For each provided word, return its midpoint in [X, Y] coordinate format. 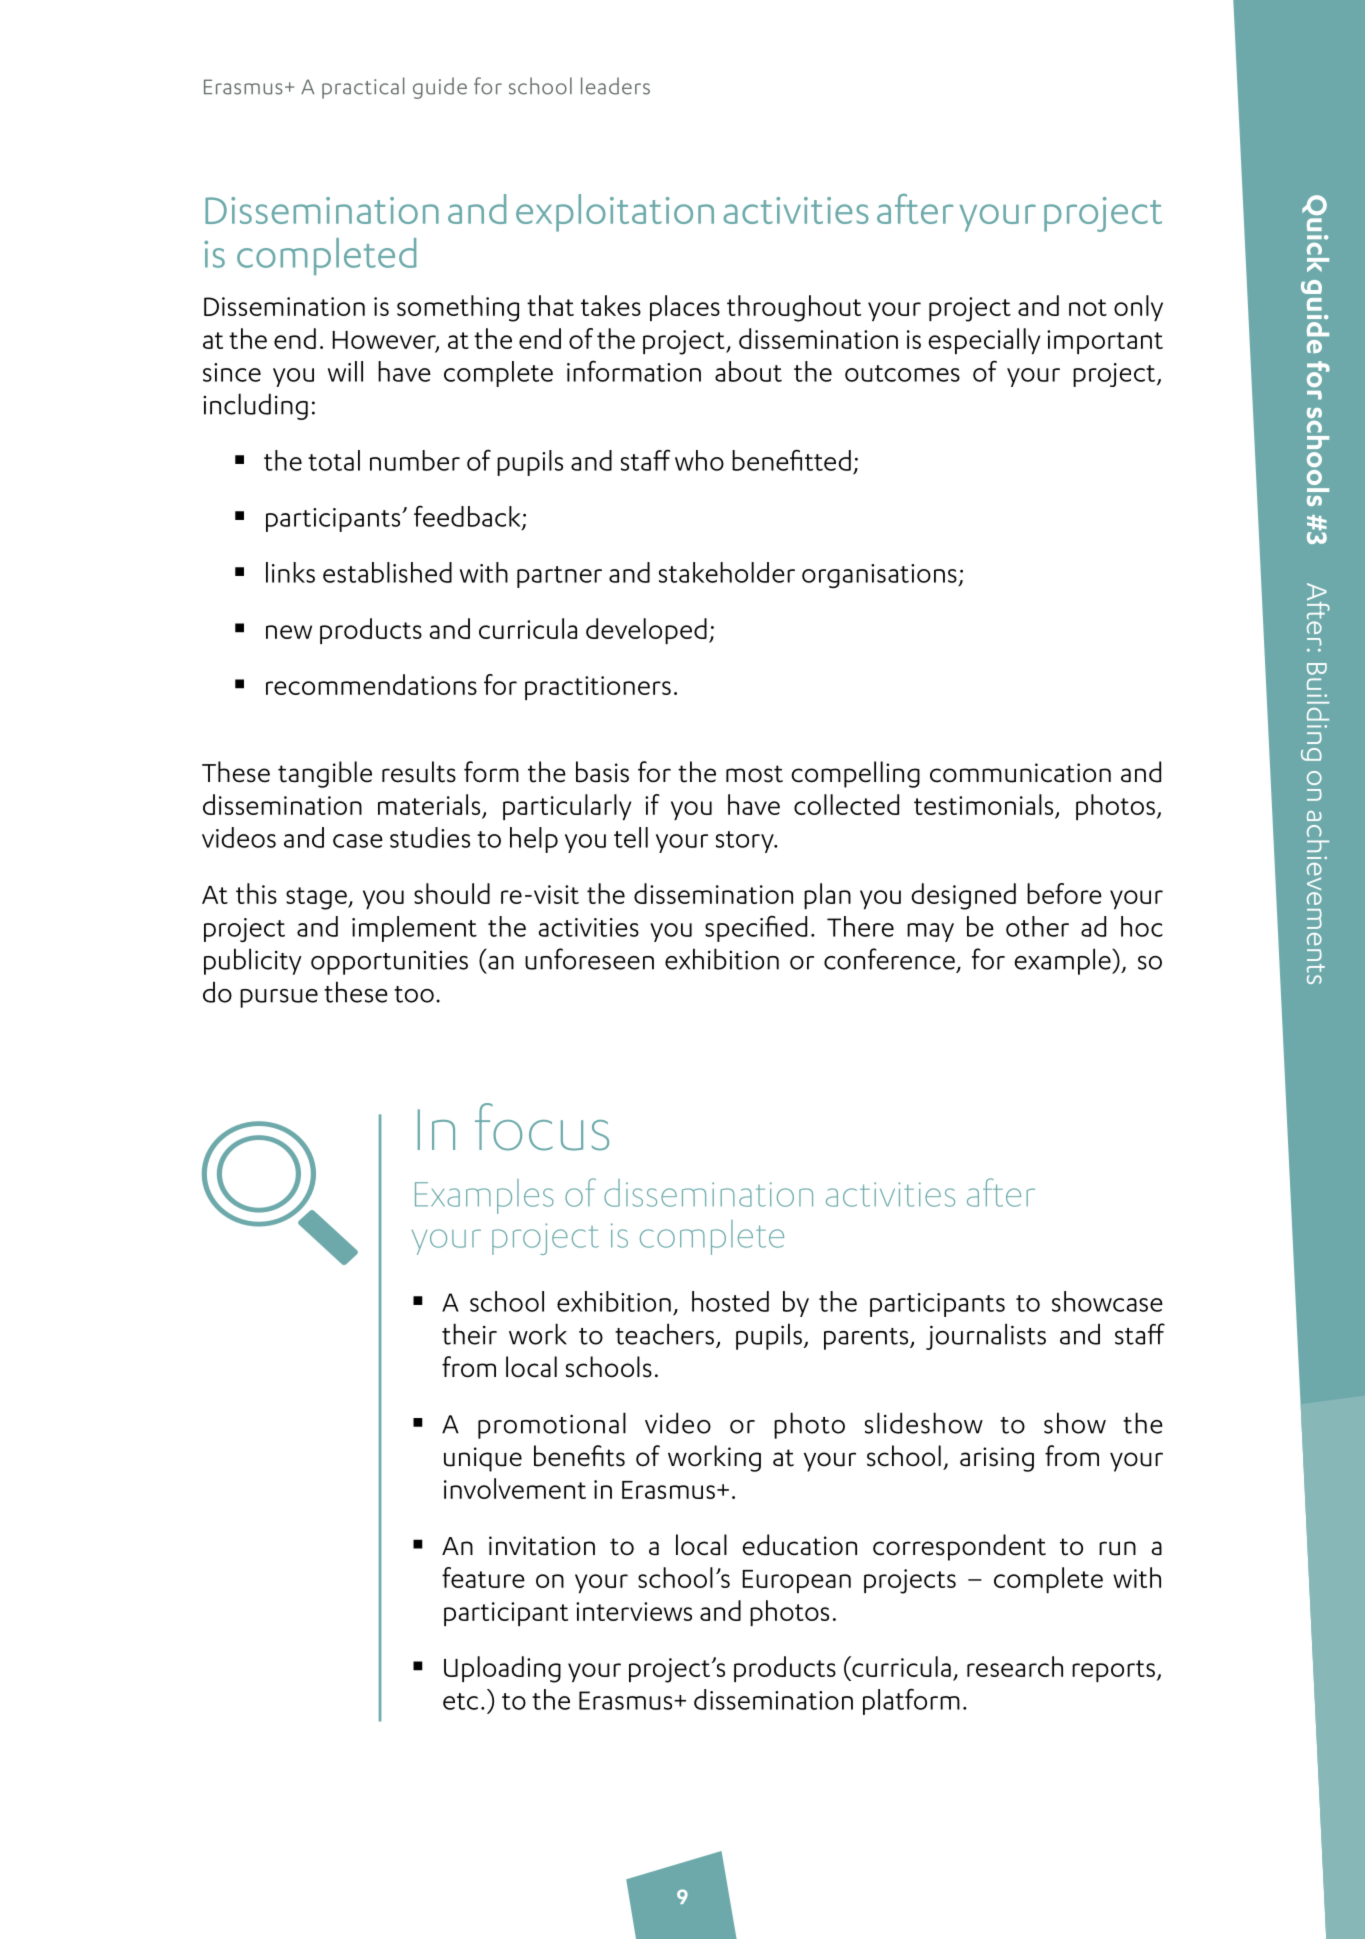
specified [756, 929]
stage [317, 898]
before [1064, 893]
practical [363, 88]
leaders [615, 86]
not [1088, 307]
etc [460, 1701]
